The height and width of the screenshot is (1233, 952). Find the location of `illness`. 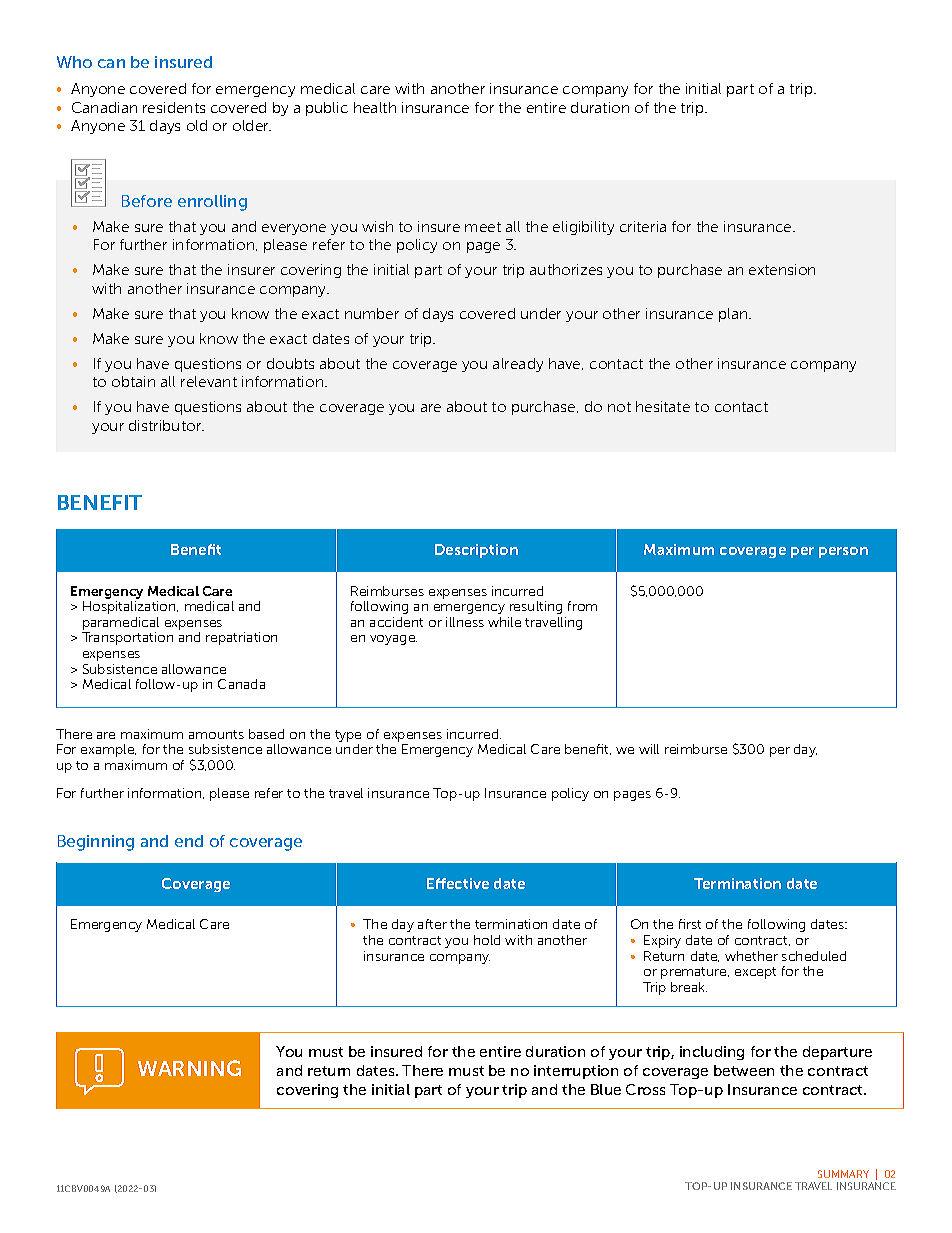

illness is located at coordinates (465, 622).
